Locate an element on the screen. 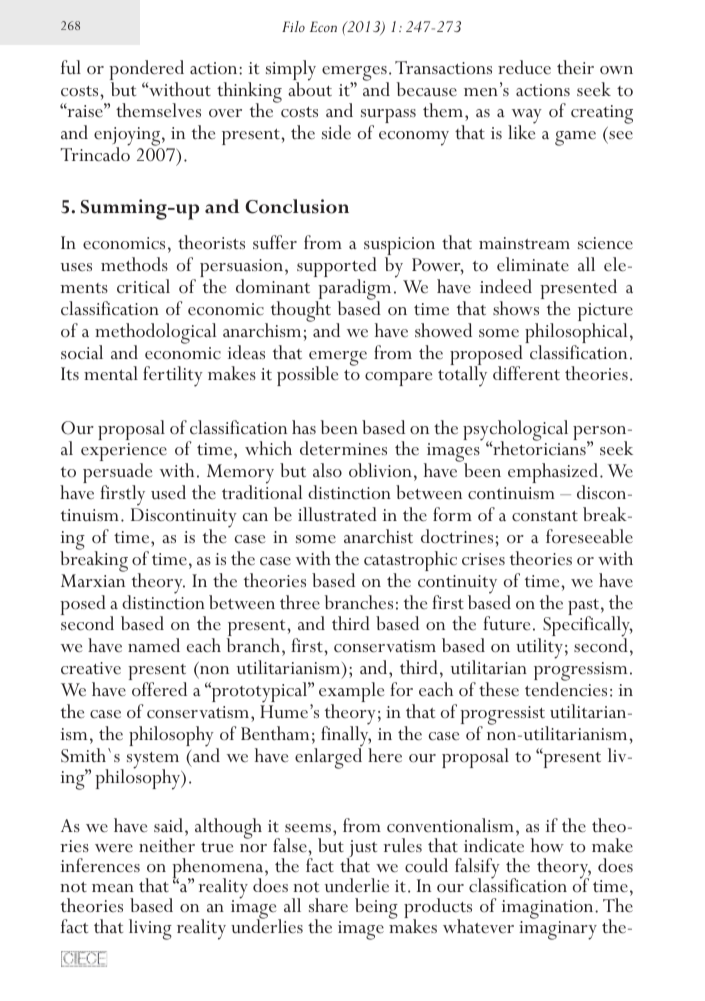 The width and height of the screenshot is (705, 1001). persuade is located at coordinates (118, 474).
